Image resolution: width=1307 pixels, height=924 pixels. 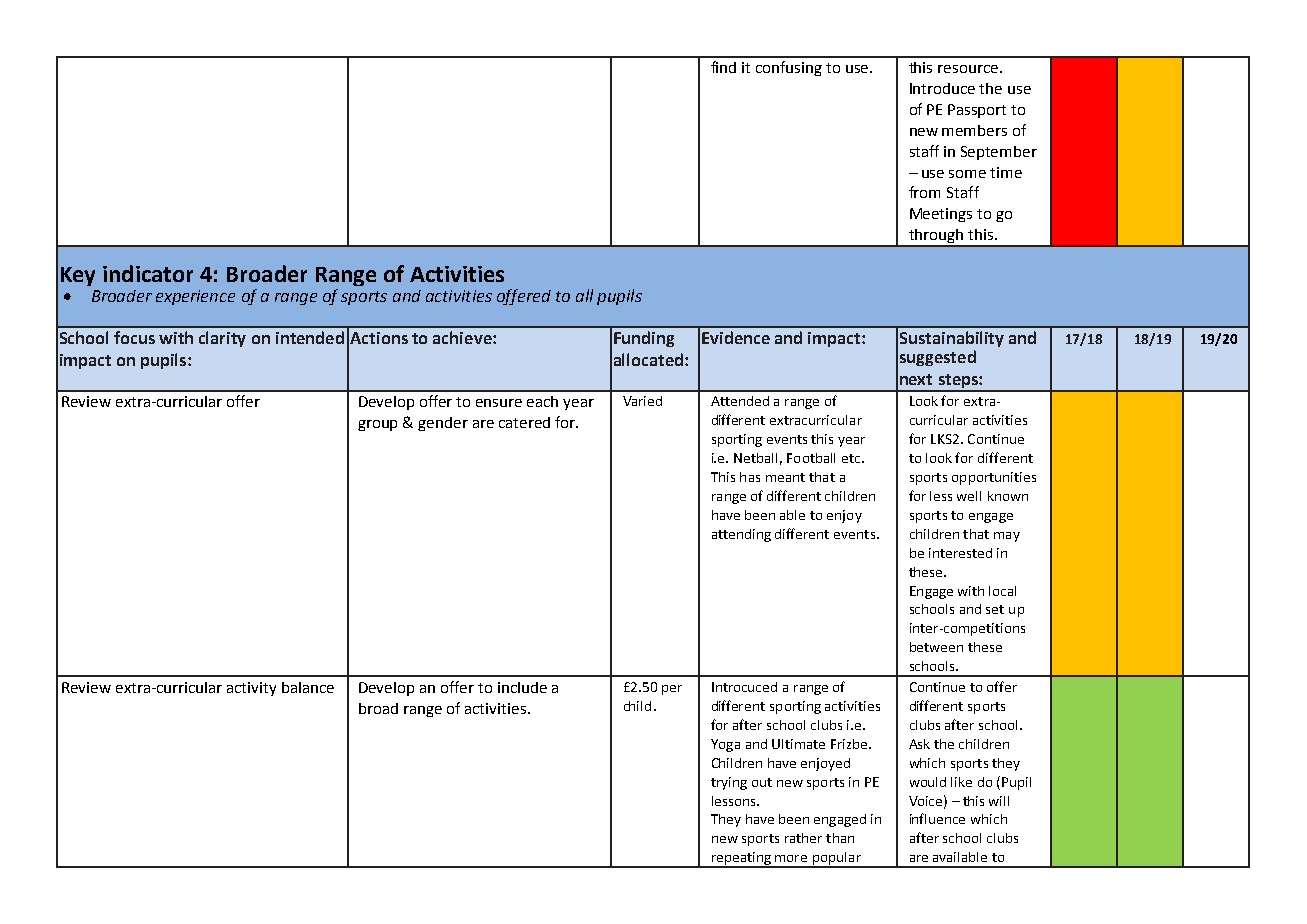 I want to click on balance, so click(x=308, y=687).
